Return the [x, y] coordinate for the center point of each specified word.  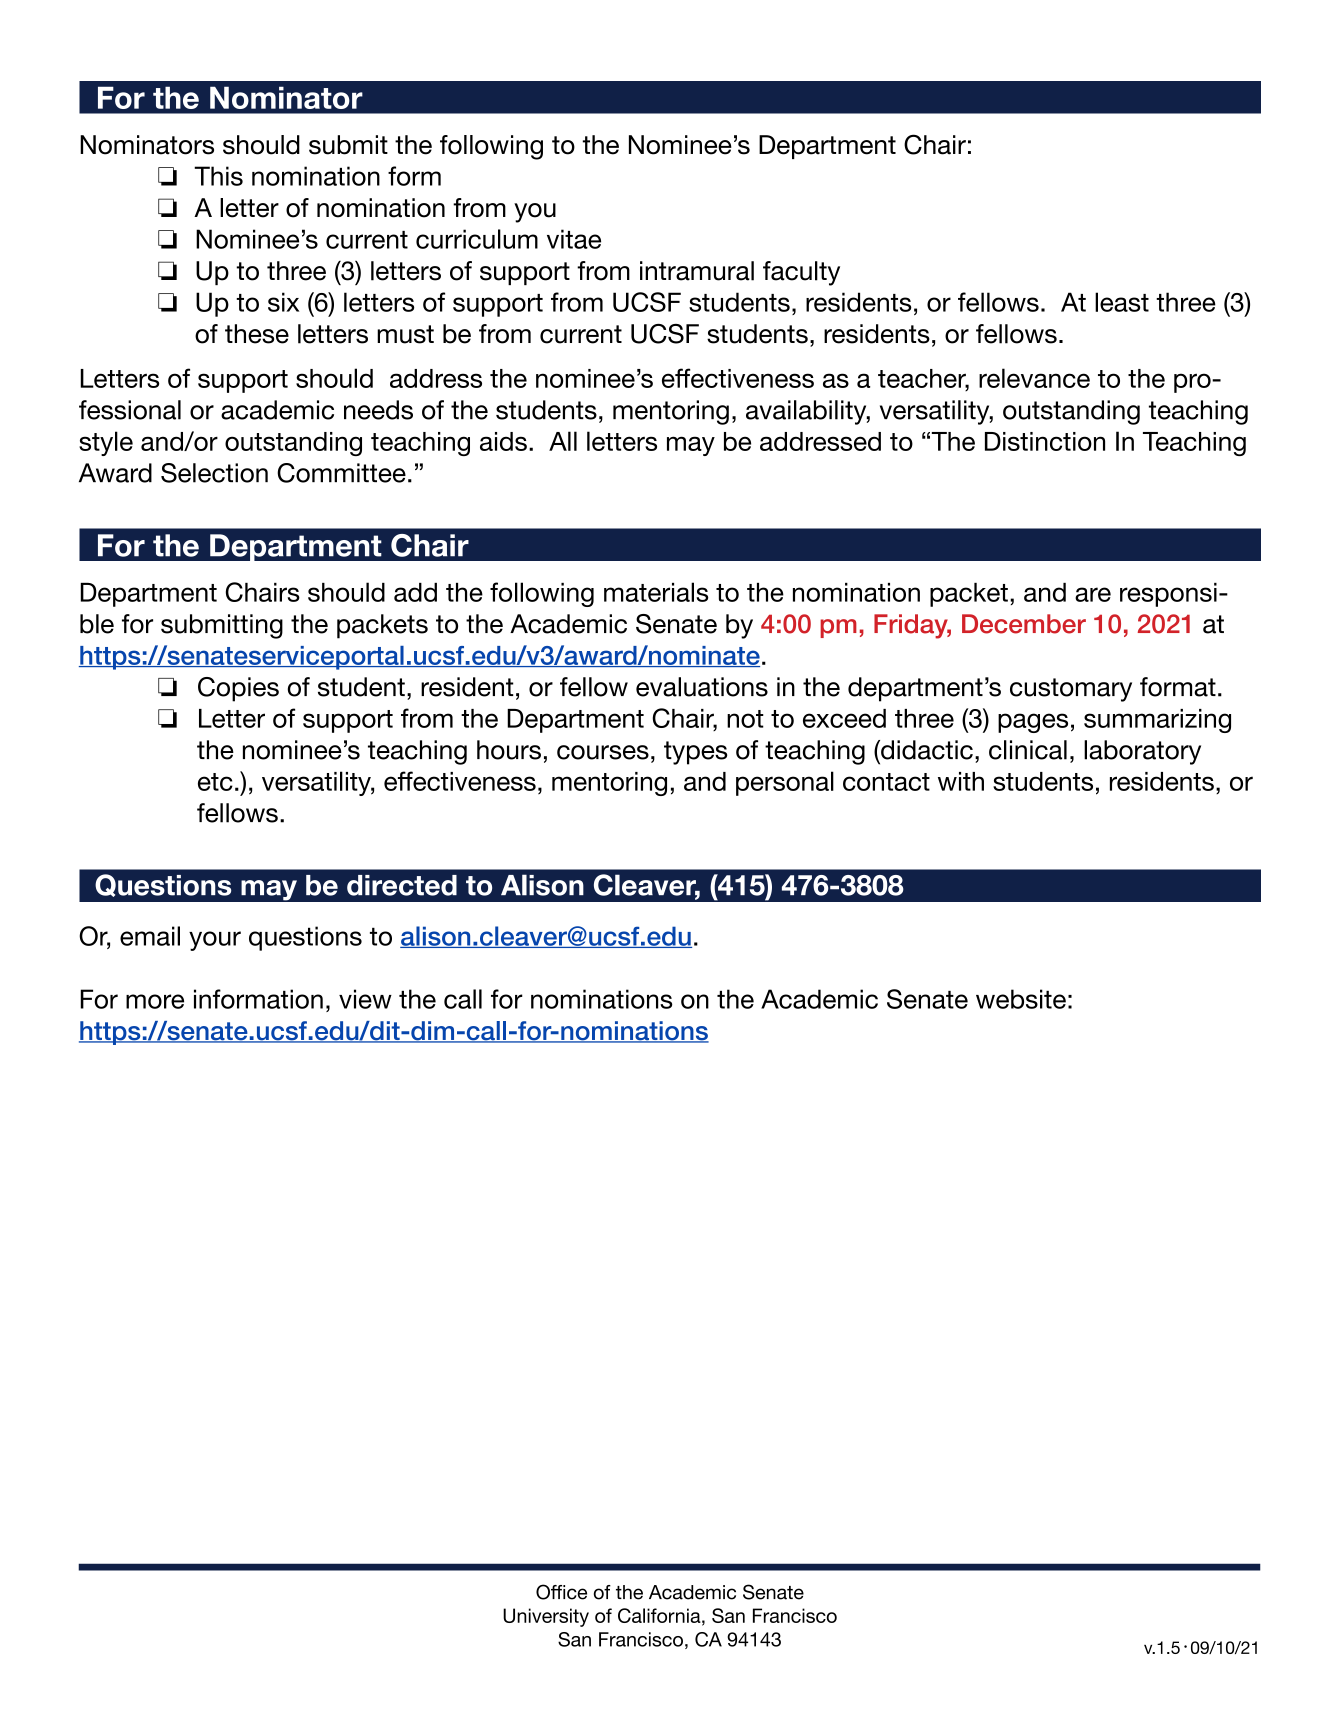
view [365, 999]
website [1021, 999]
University [546, 1617]
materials [656, 592]
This [218, 176]
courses [603, 752]
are [1093, 594]
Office [561, 1592]
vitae [574, 239]
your [215, 941]
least [1122, 302]
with [961, 781]
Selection [214, 473]
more [155, 1001]
